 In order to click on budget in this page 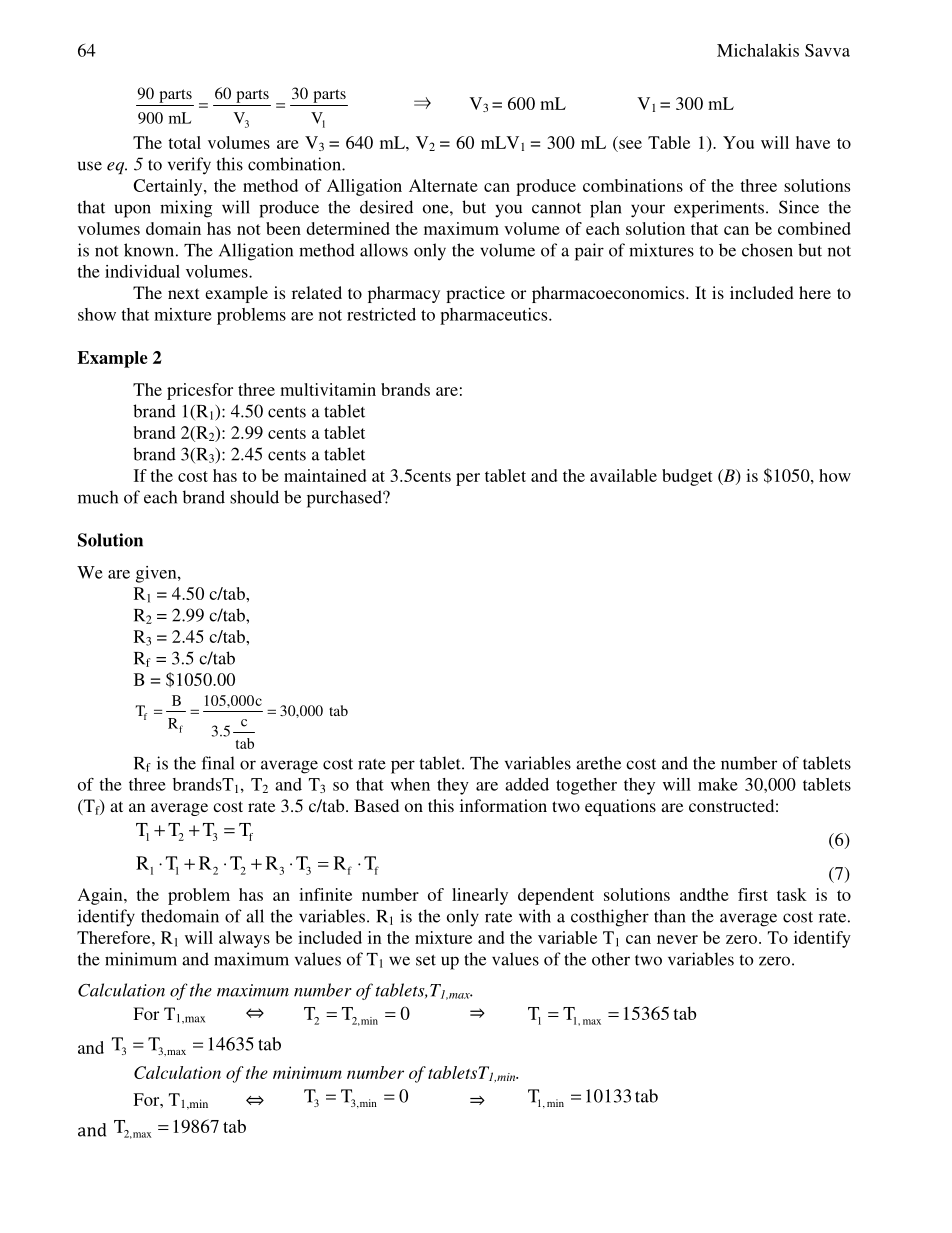, I will do `click(687, 477)`.
